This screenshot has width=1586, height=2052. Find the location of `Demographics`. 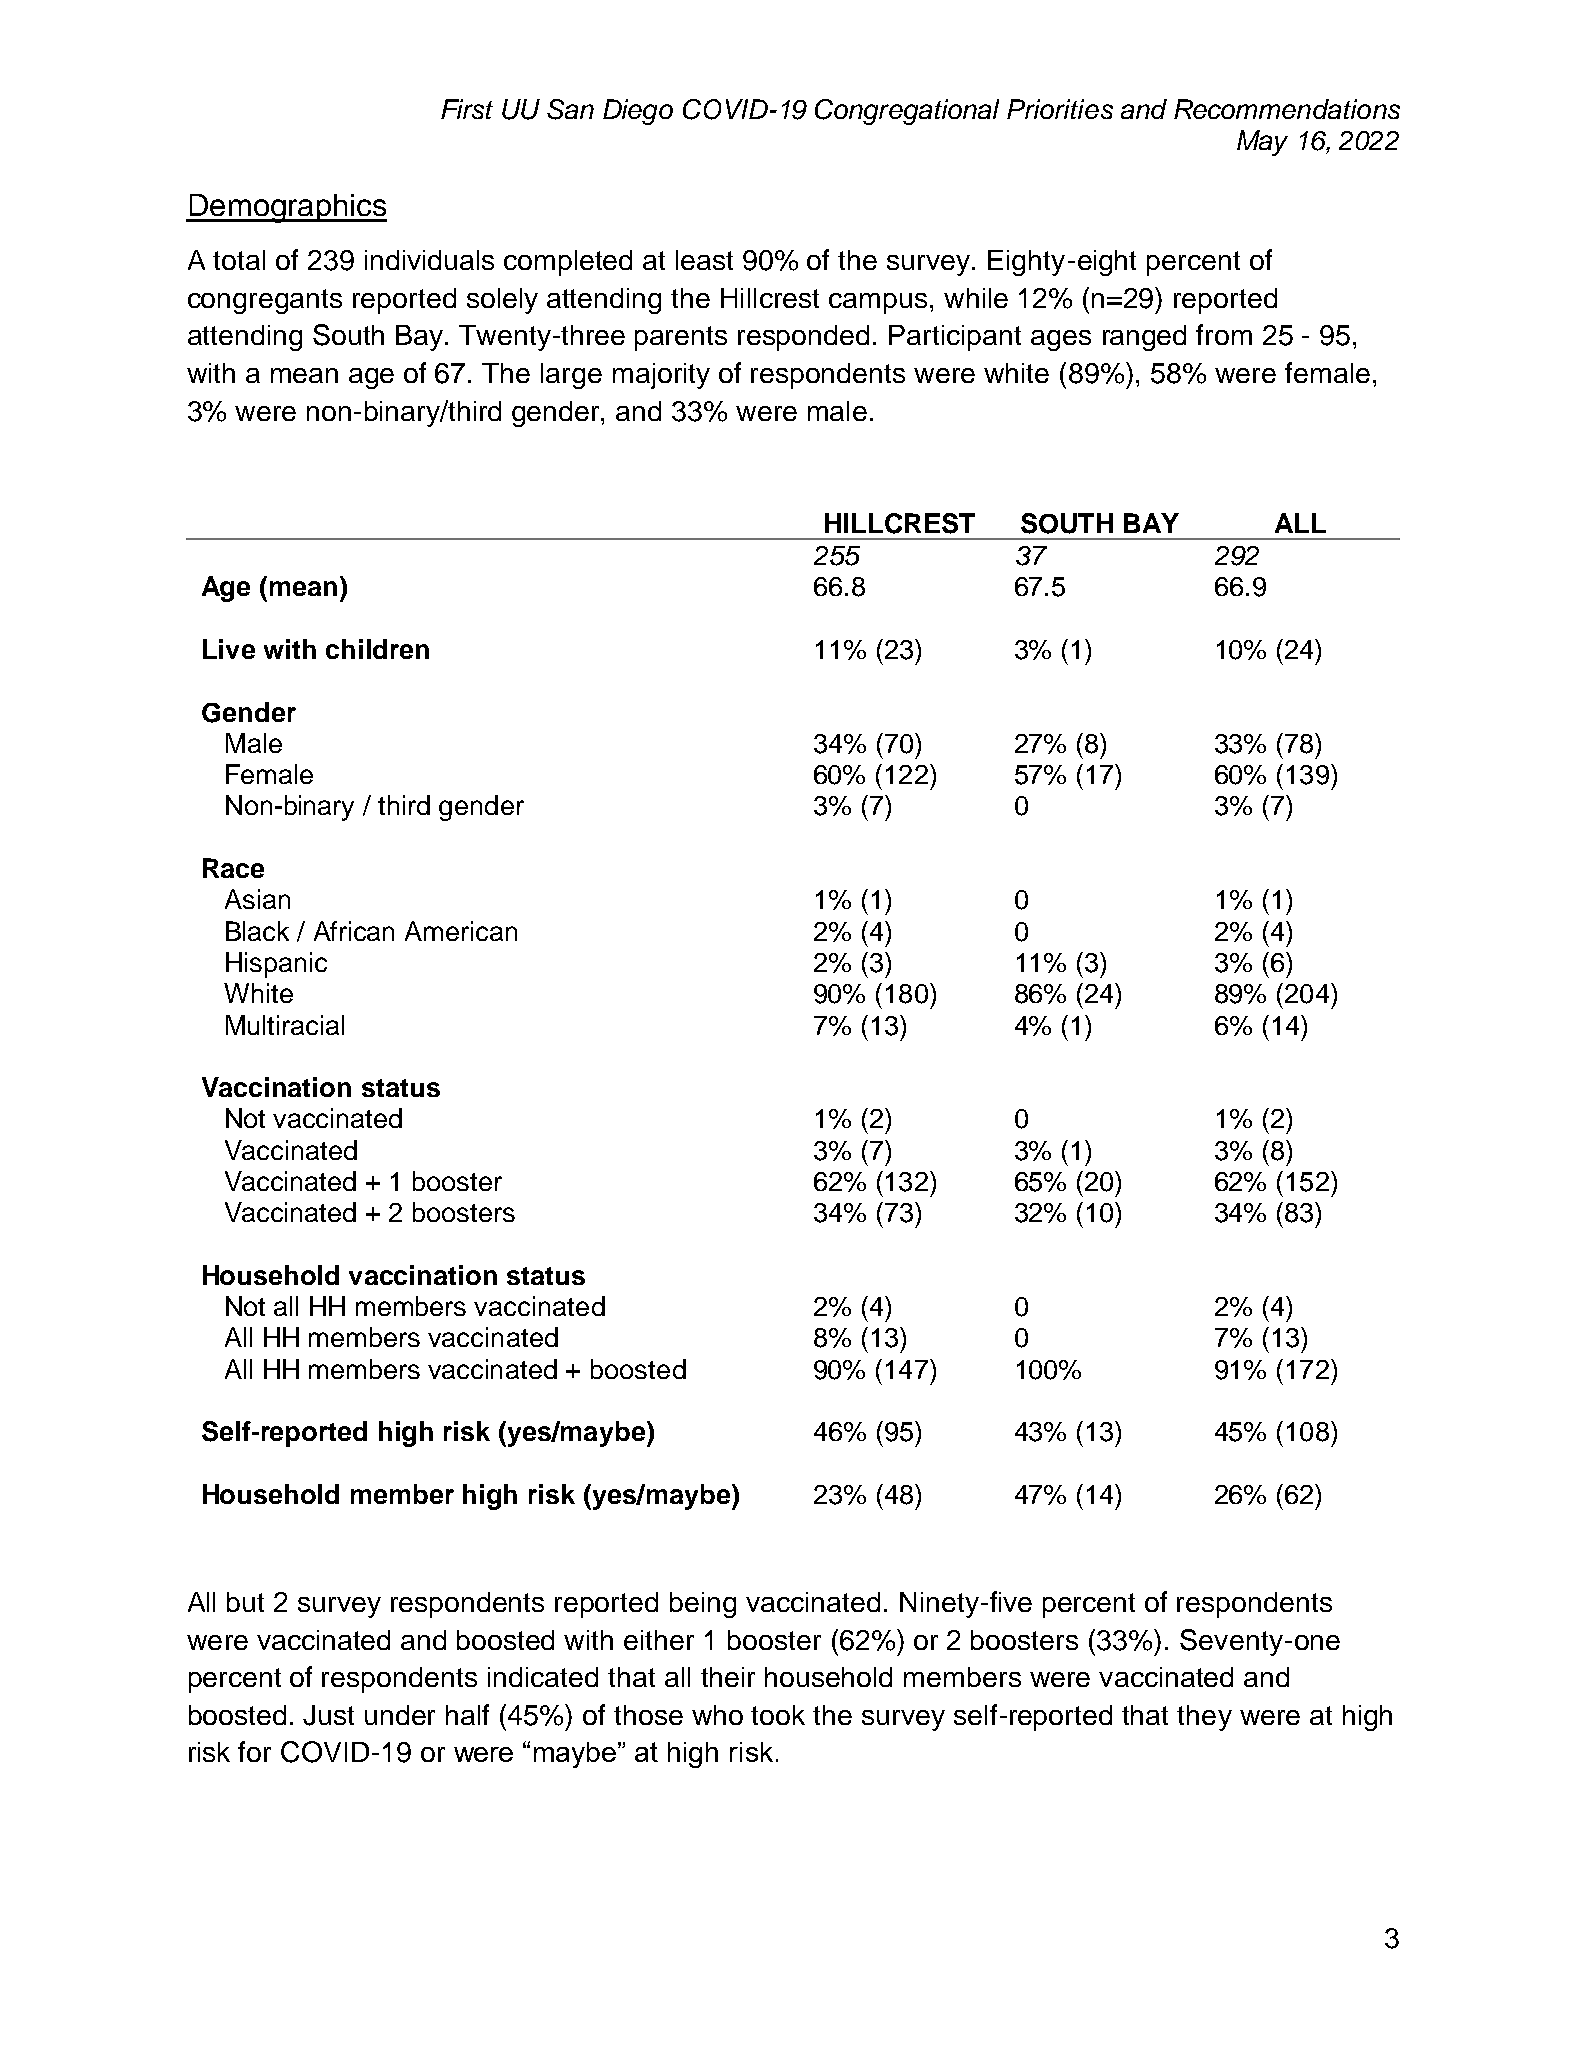

Demographics is located at coordinates (287, 208).
